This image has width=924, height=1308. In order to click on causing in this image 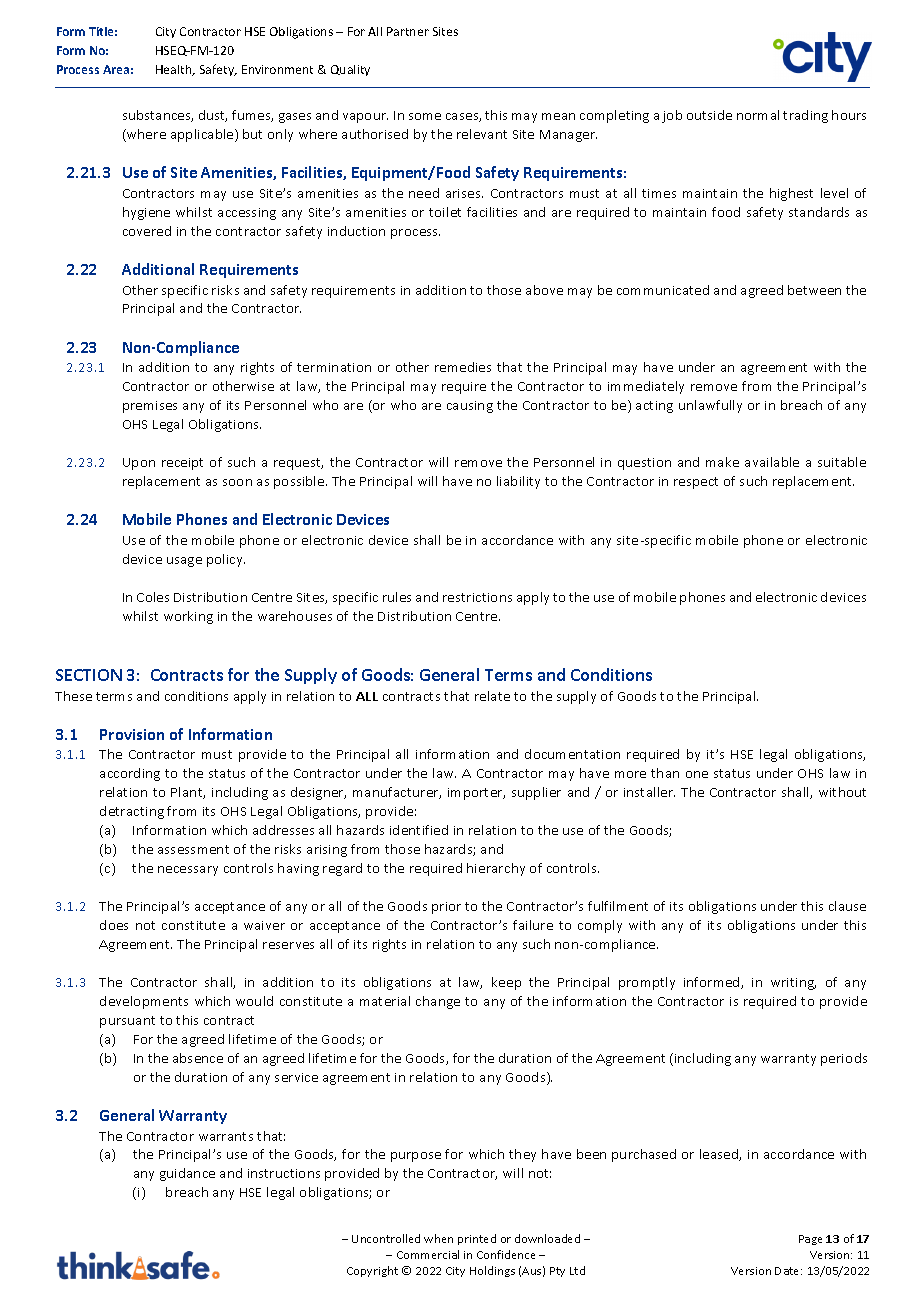, I will do `click(470, 407)`.
